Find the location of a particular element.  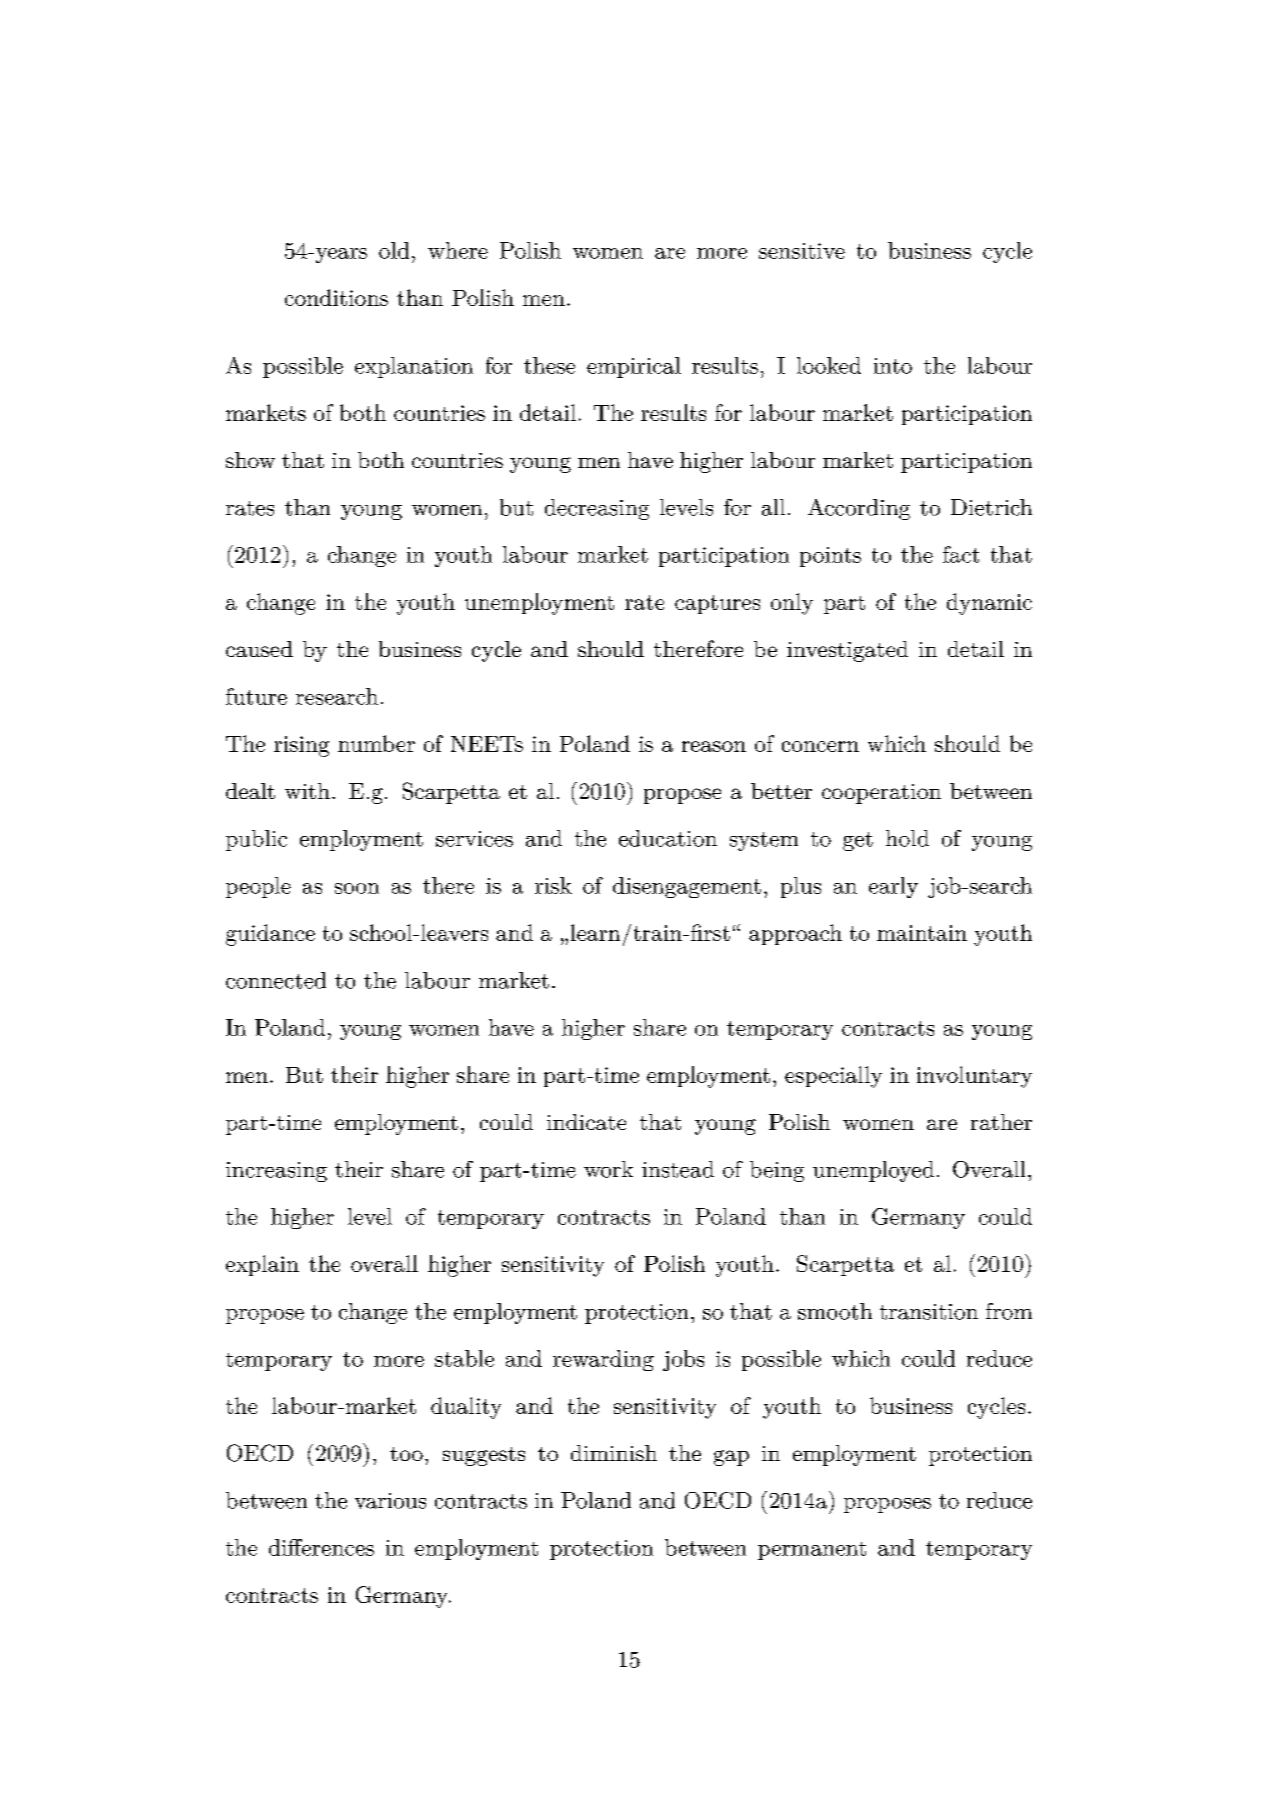

disengagement is located at coordinates (687, 887).
